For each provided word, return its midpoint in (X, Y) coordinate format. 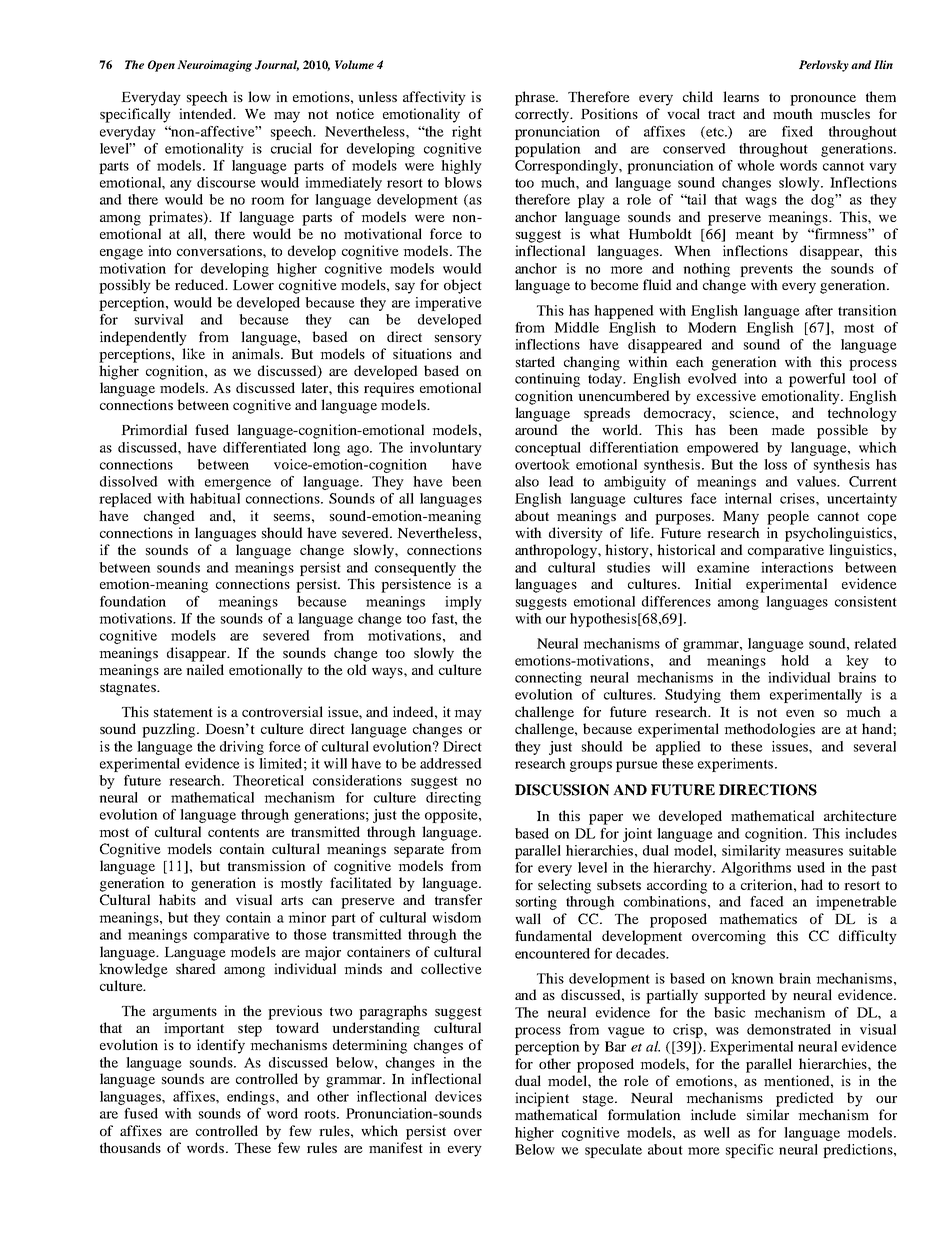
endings (252, 1098)
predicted (805, 1099)
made (788, 429)
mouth (793, 113)
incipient (542, 1099)
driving (242, 748)
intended (207, 113)
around (536, 429)
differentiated (265, 447)
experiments (735, 765)
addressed (451, 763)
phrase (536, 98)
